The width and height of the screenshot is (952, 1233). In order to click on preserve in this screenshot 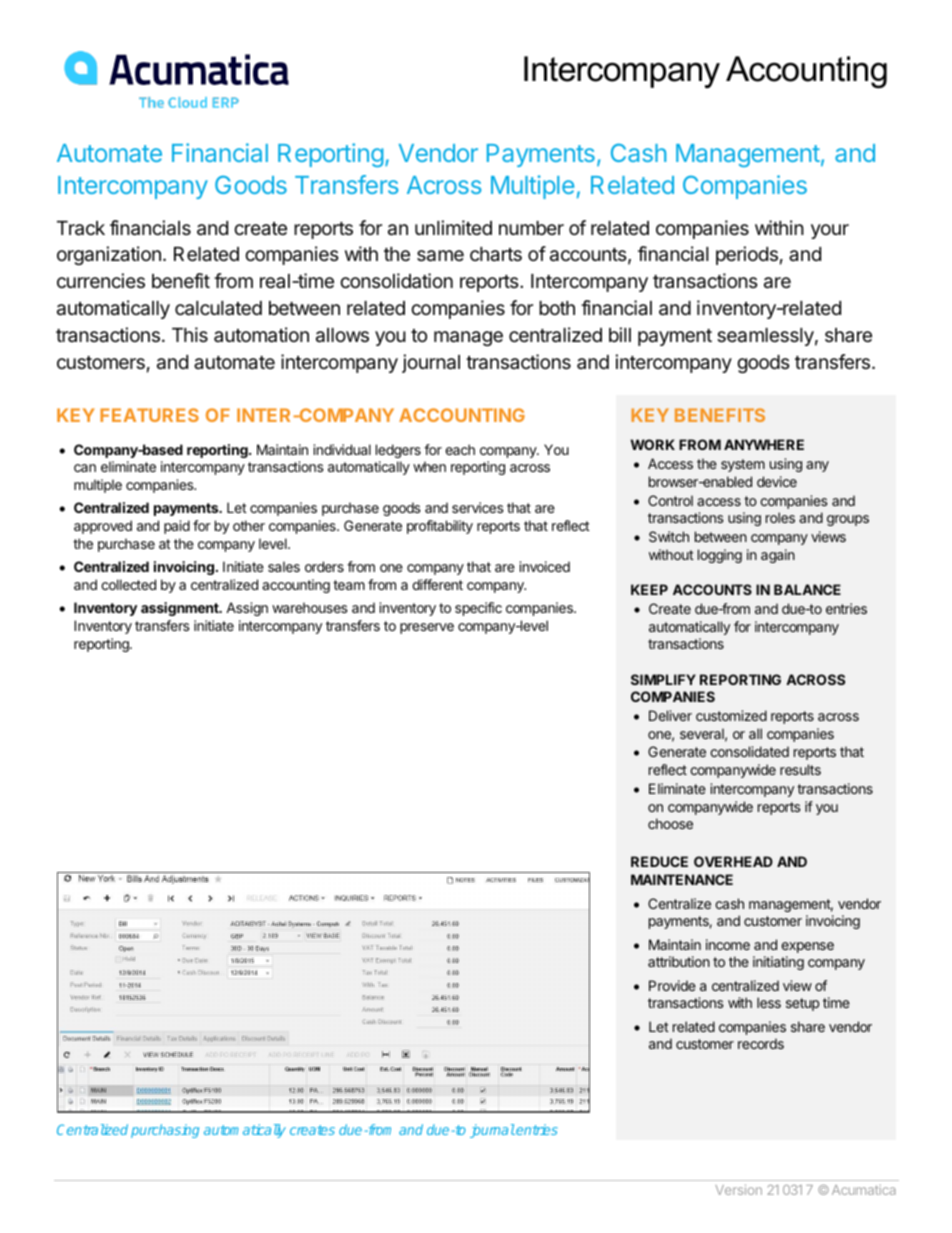, I will do `click(427, 628)`.
